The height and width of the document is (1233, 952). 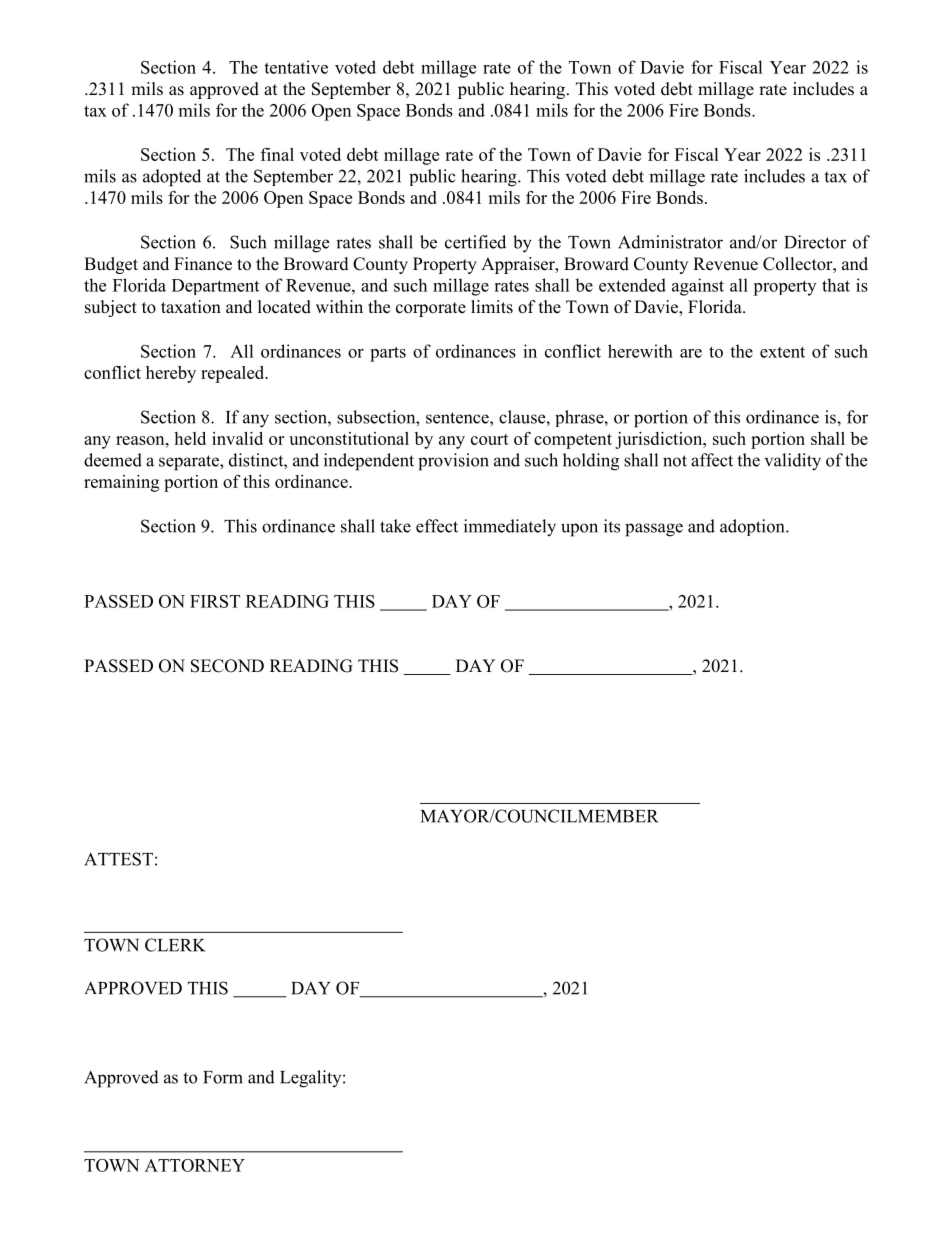 What do you see at coordinates (510, 528) in the document?
I see `immediately` at bounding box center [510, 528].
